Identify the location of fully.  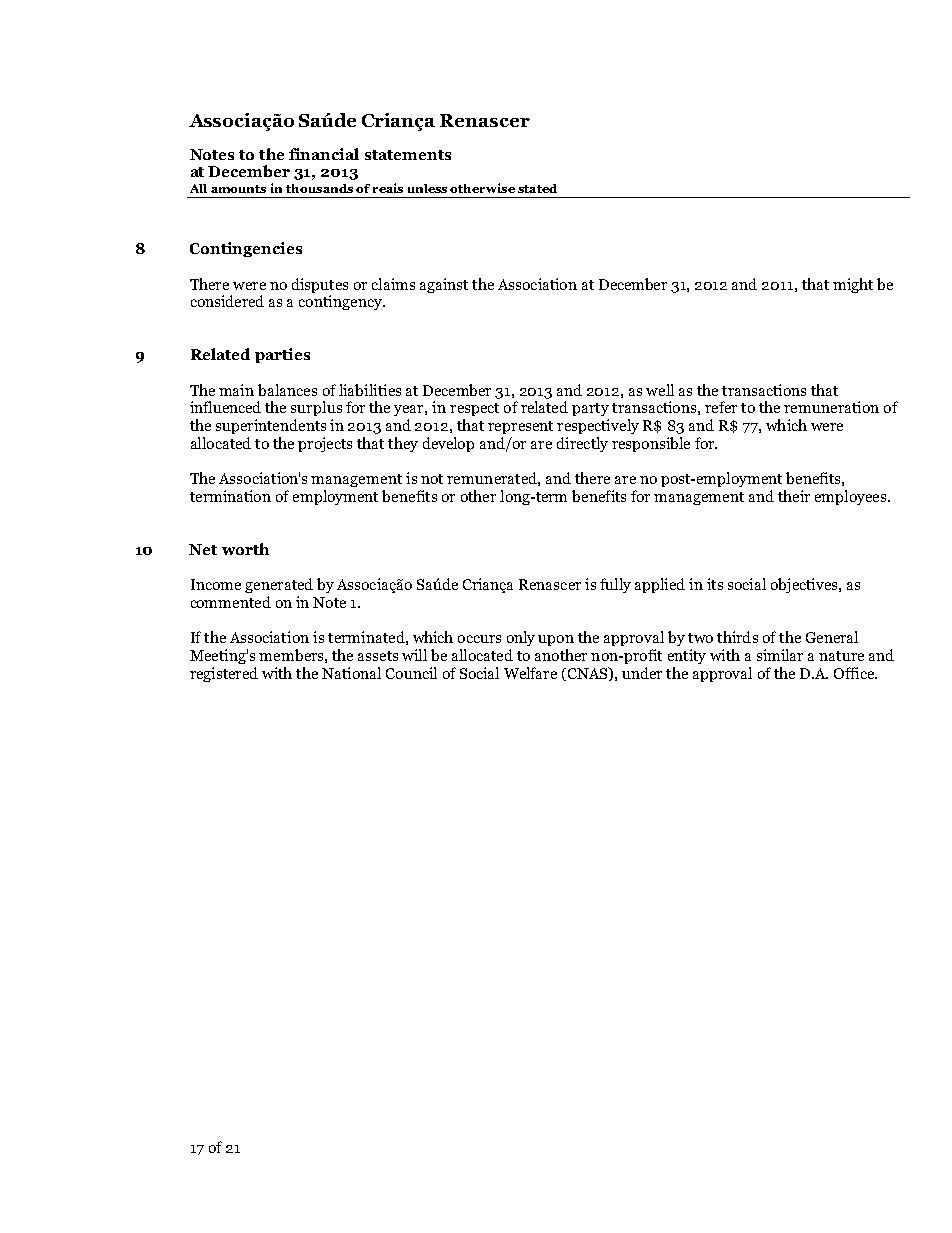
(615, 585).
